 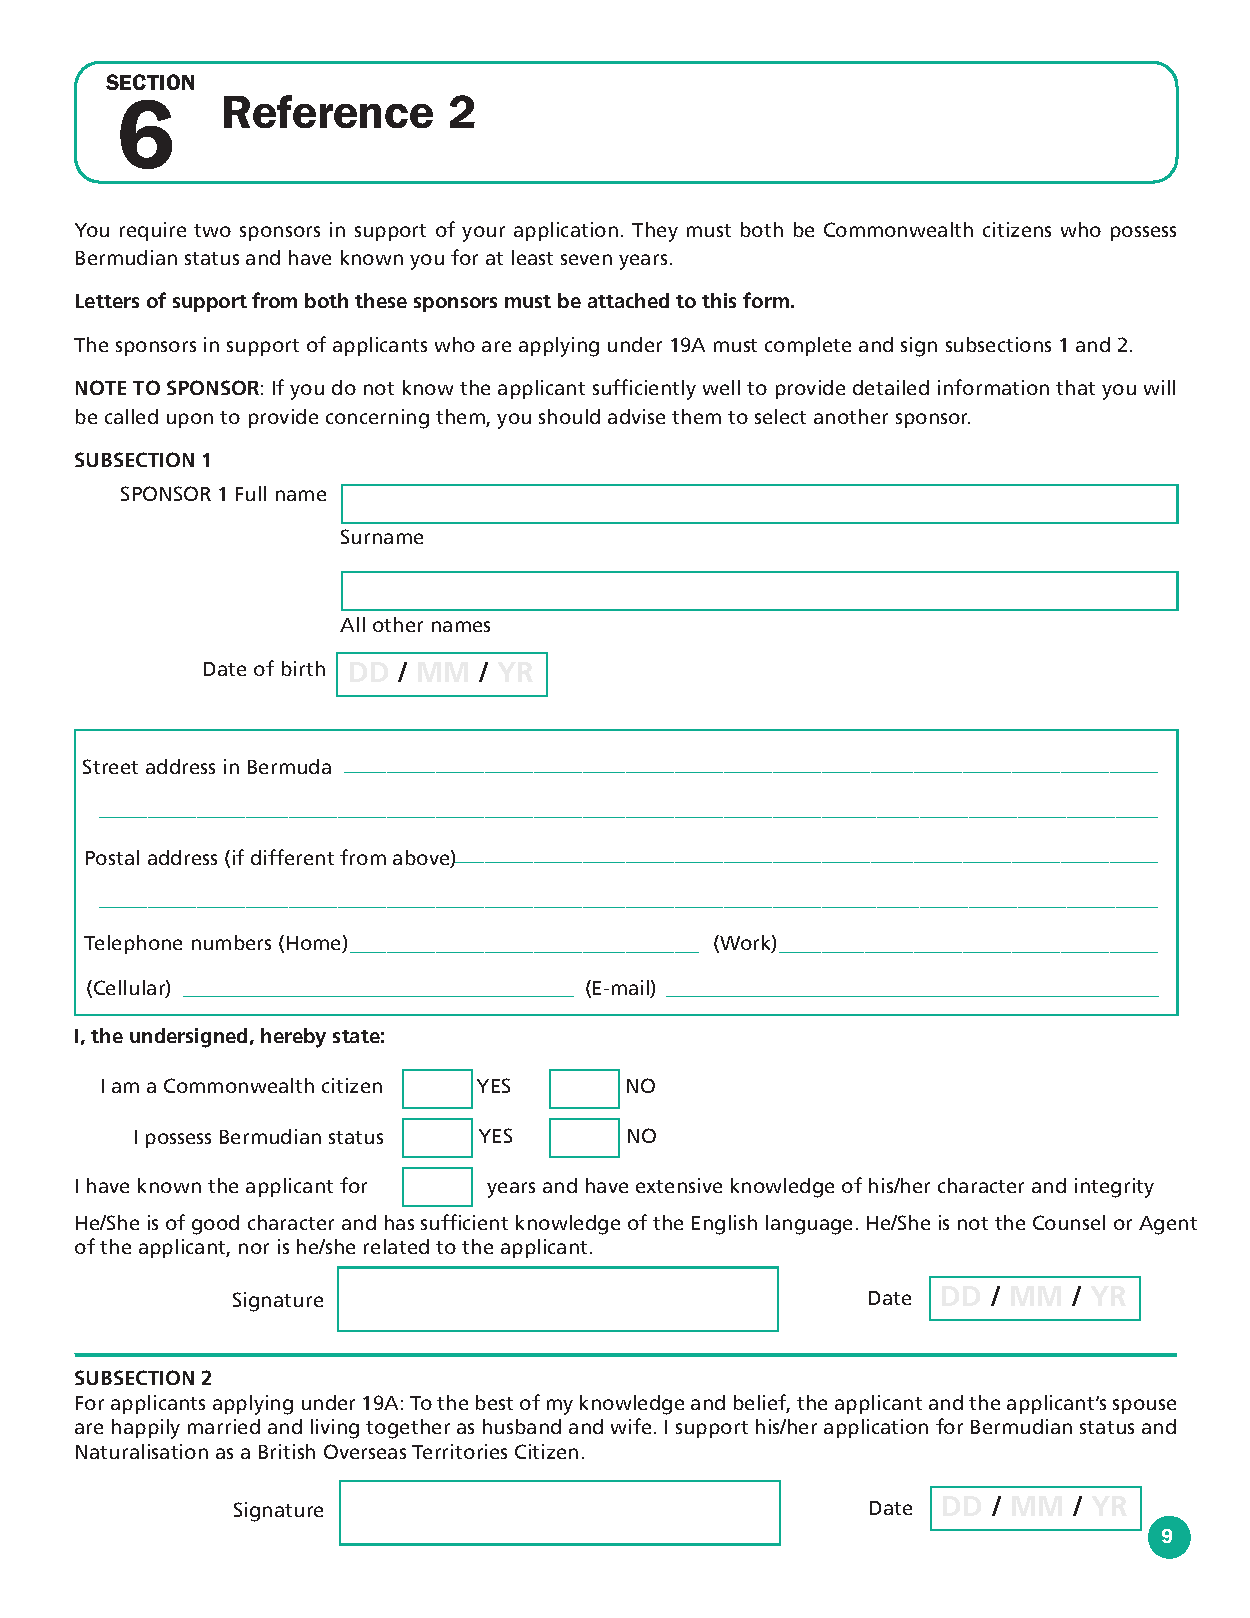 What do you see at coordinates (655, 232) in the page?
I see `They` at bounding box center [655, 232].
